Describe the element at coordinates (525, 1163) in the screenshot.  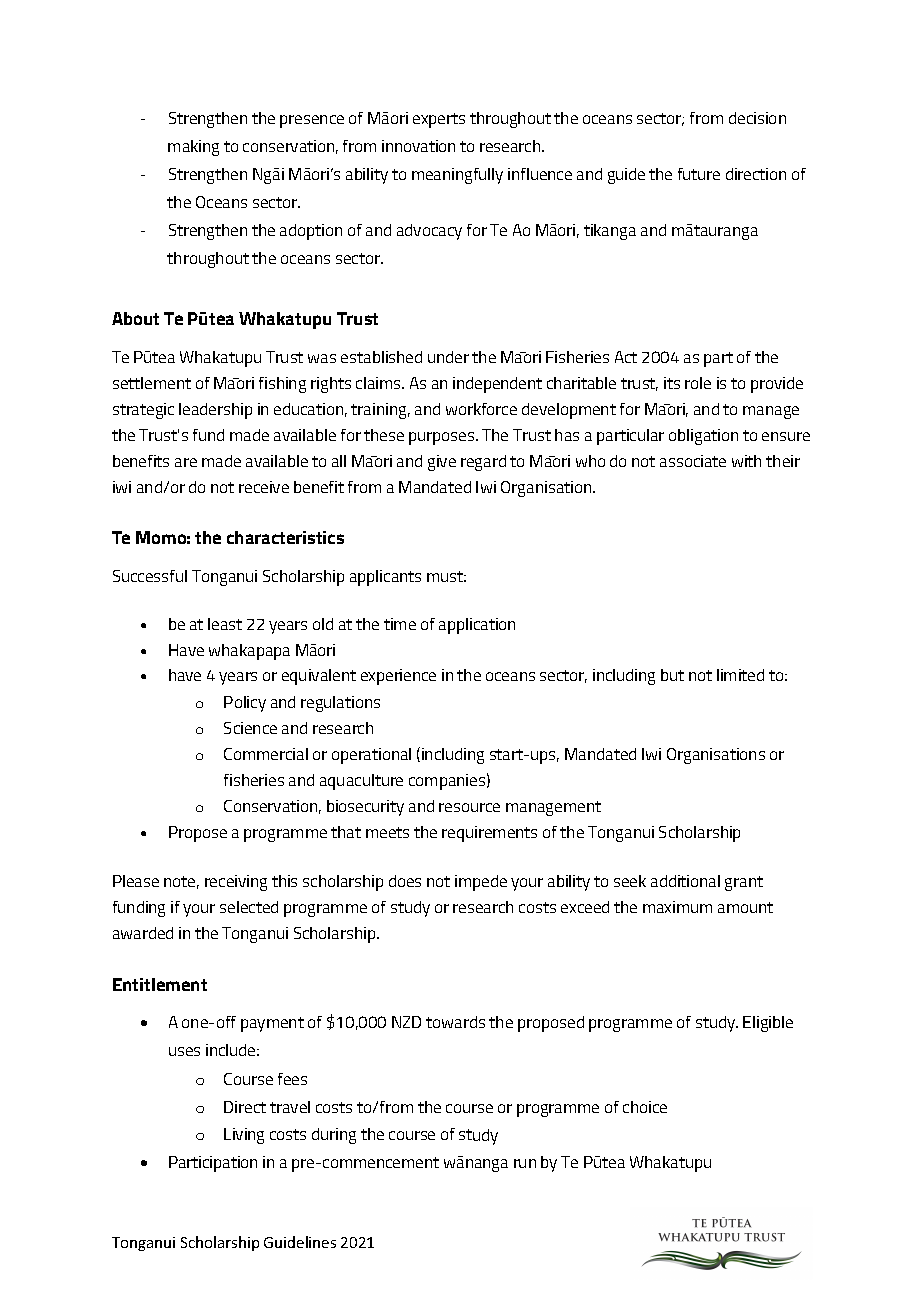
I see `run` at that location.
